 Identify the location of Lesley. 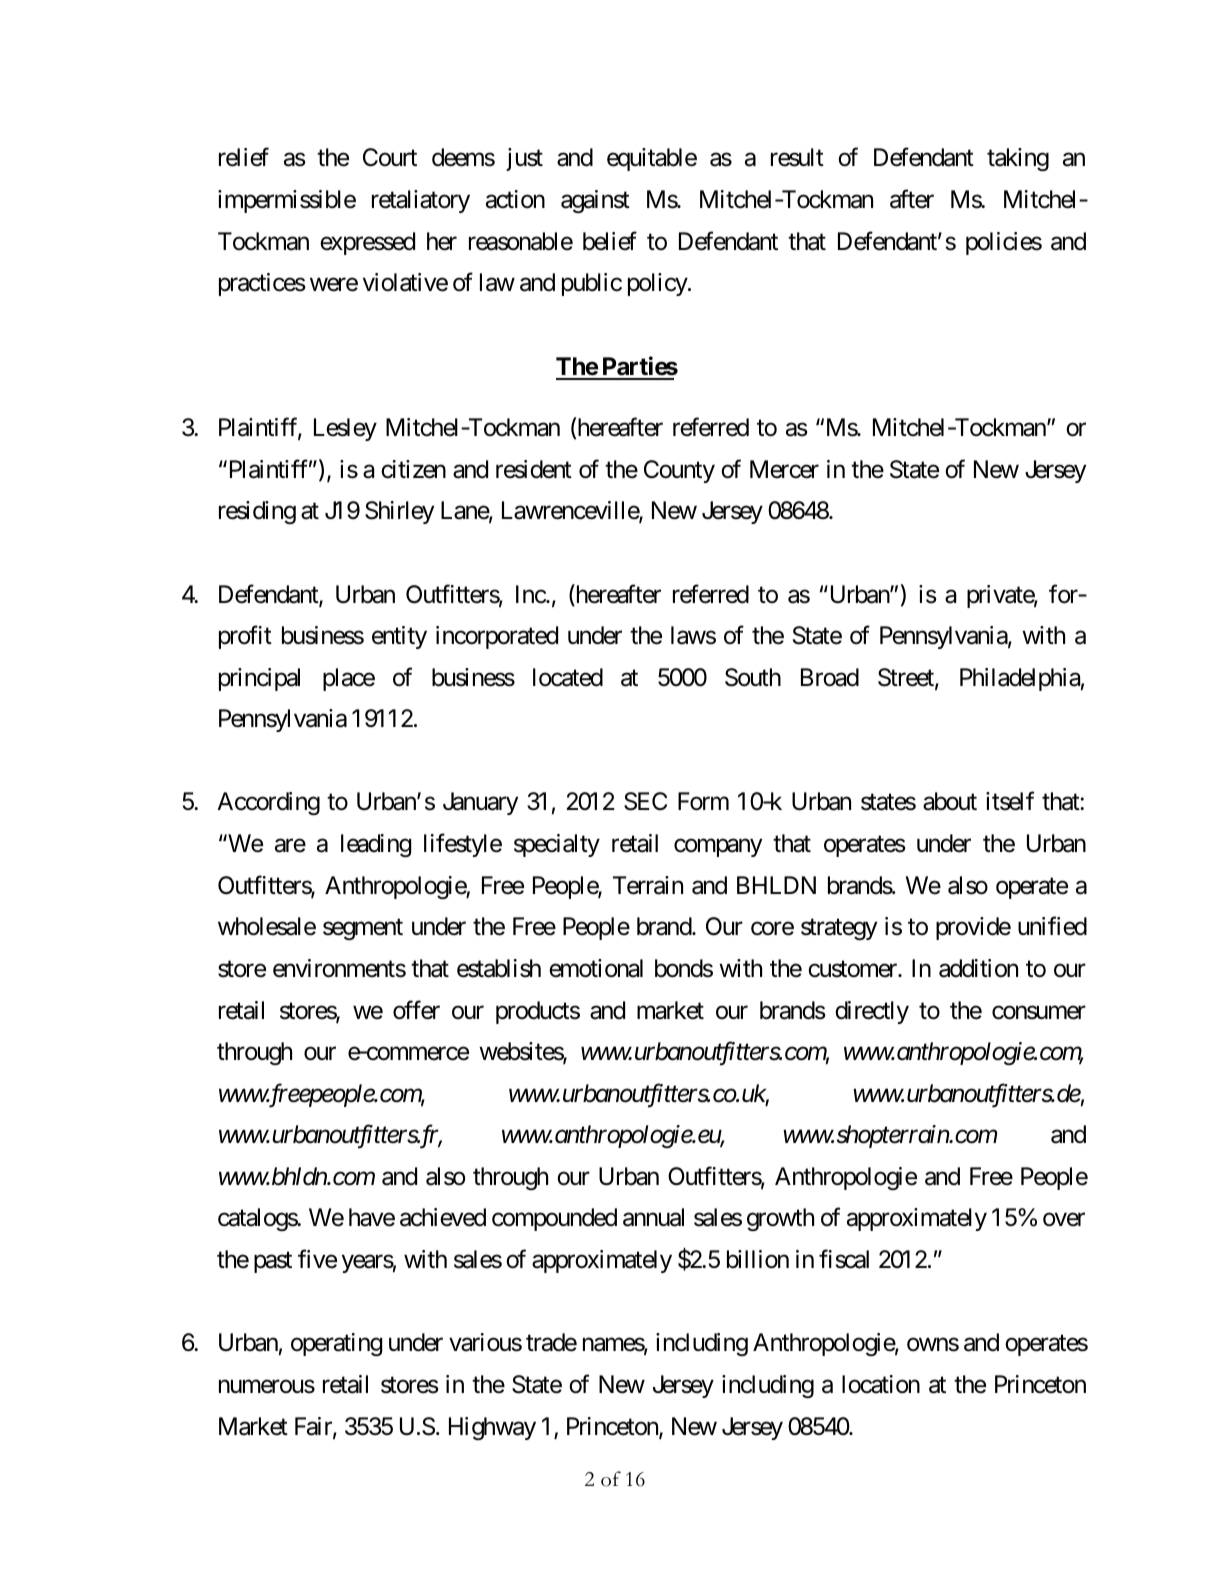
(345, 429).
